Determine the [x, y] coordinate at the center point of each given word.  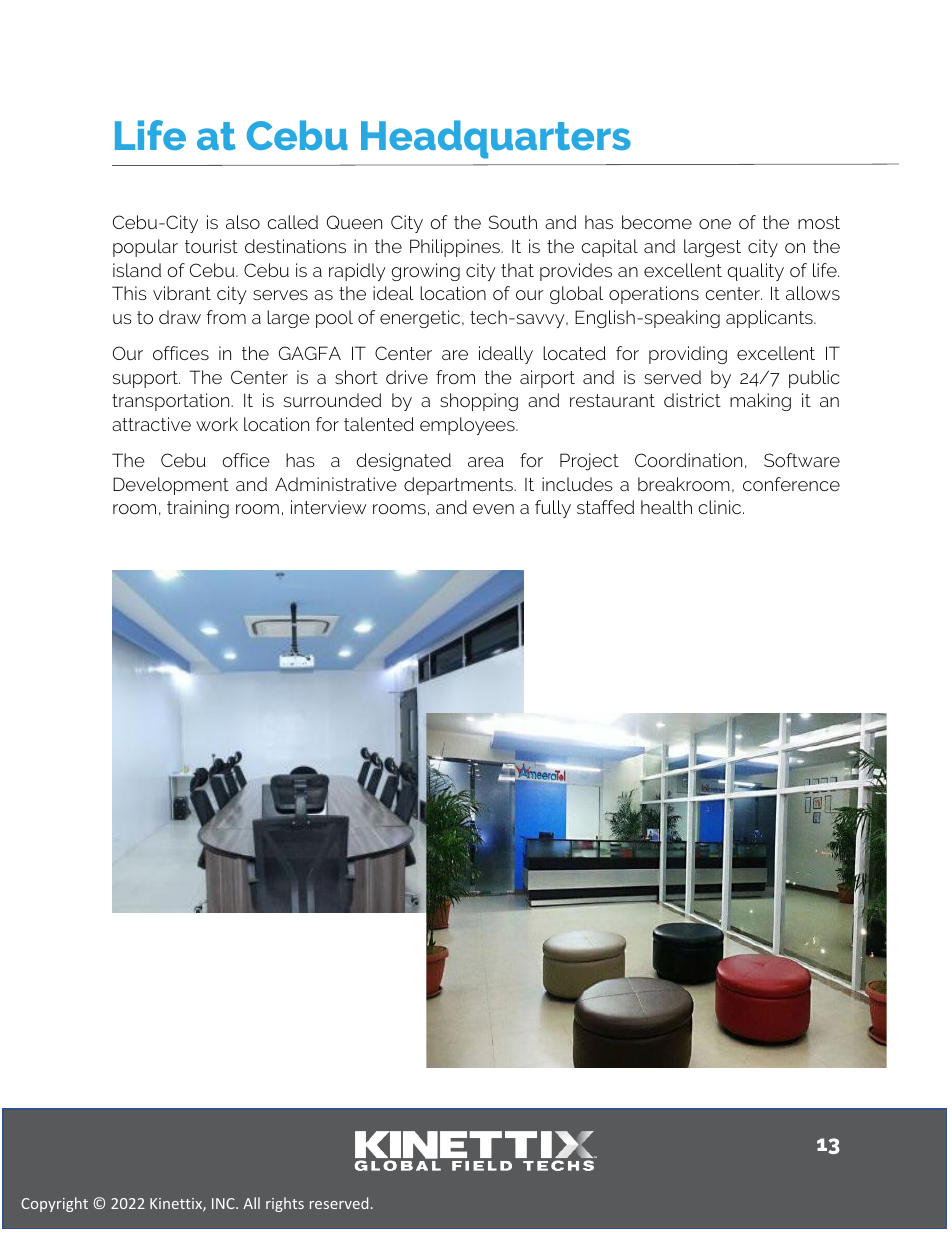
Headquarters [496, 139]
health [666, 507]
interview [329, 507]
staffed [605, 507]
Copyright [54, 1204]
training [198, 509]
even [493, 509]
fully [553, 509]
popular [145, 248]
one [715, 224]
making [760, 402]
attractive [151, 424]
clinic [721, 507]
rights [285, 1204]
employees [468, 426]
